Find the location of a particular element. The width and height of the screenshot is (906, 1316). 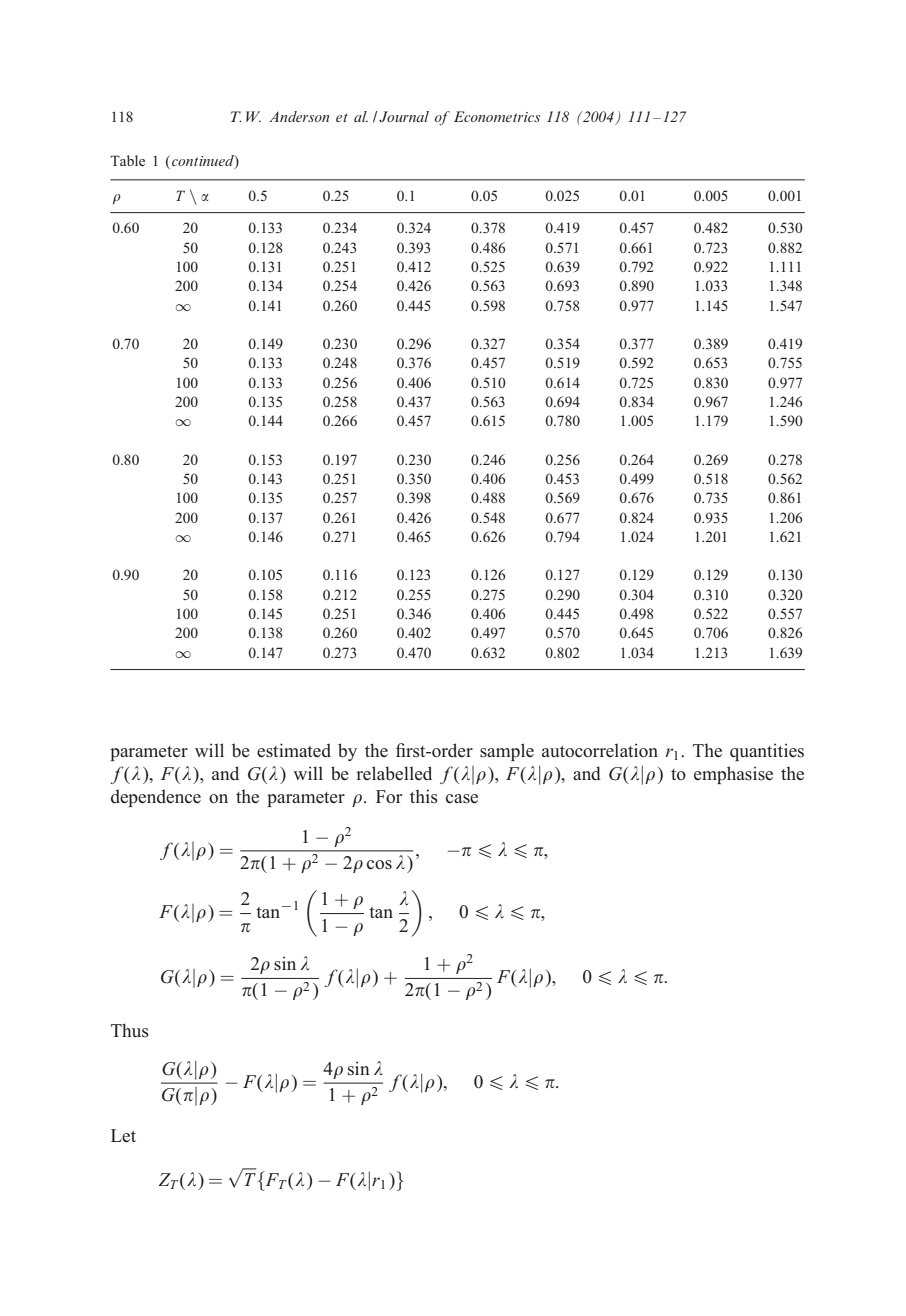

quantities is located at coordinates (767, 752).
